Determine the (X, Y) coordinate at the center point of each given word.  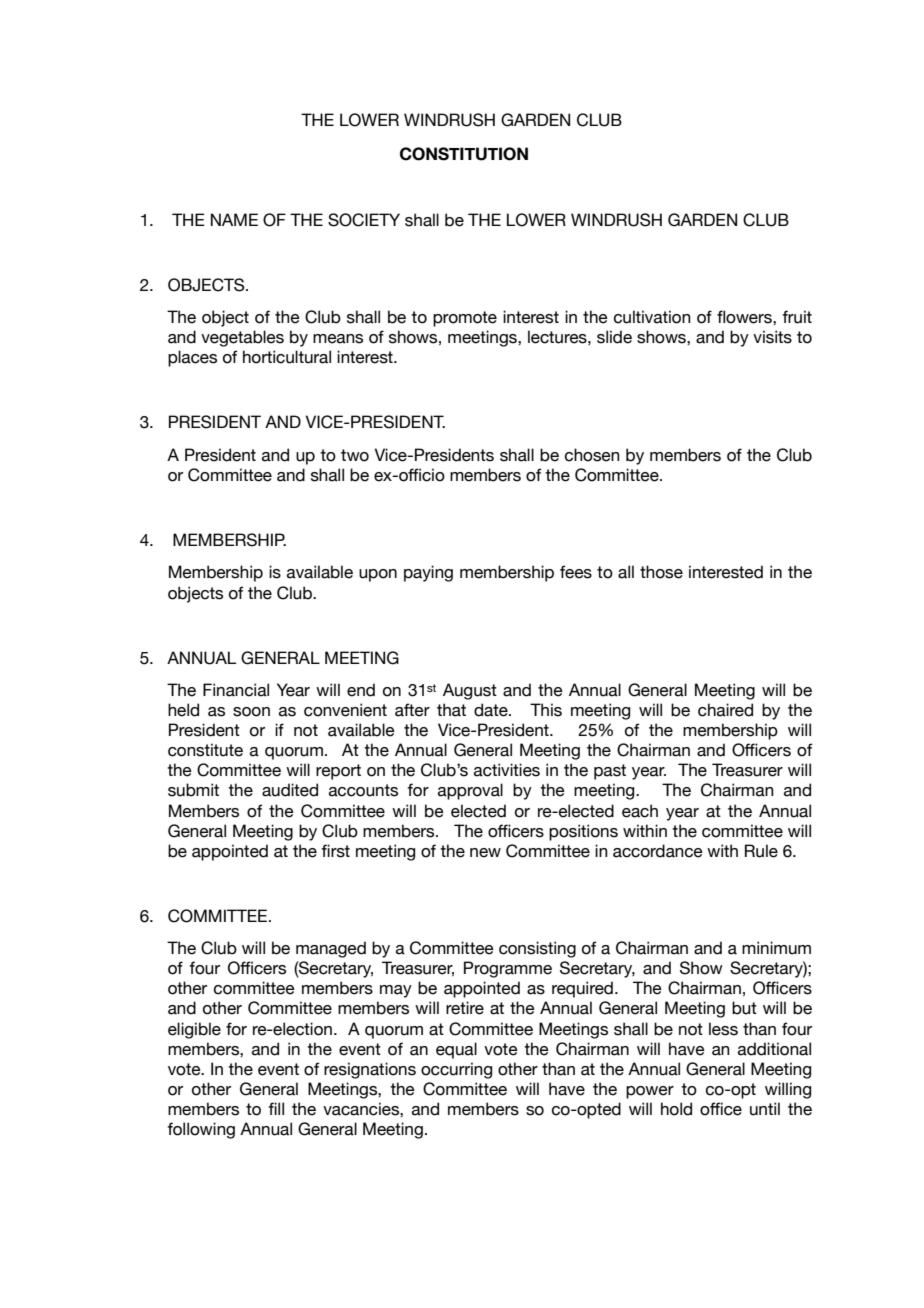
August (470, 691)
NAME (234, 219)
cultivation (652, 317)
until (765, 1109)
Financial (236, 690)
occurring (456, 1070)
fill (276, 1108)
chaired (725, 710)
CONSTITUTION (464, 154)
